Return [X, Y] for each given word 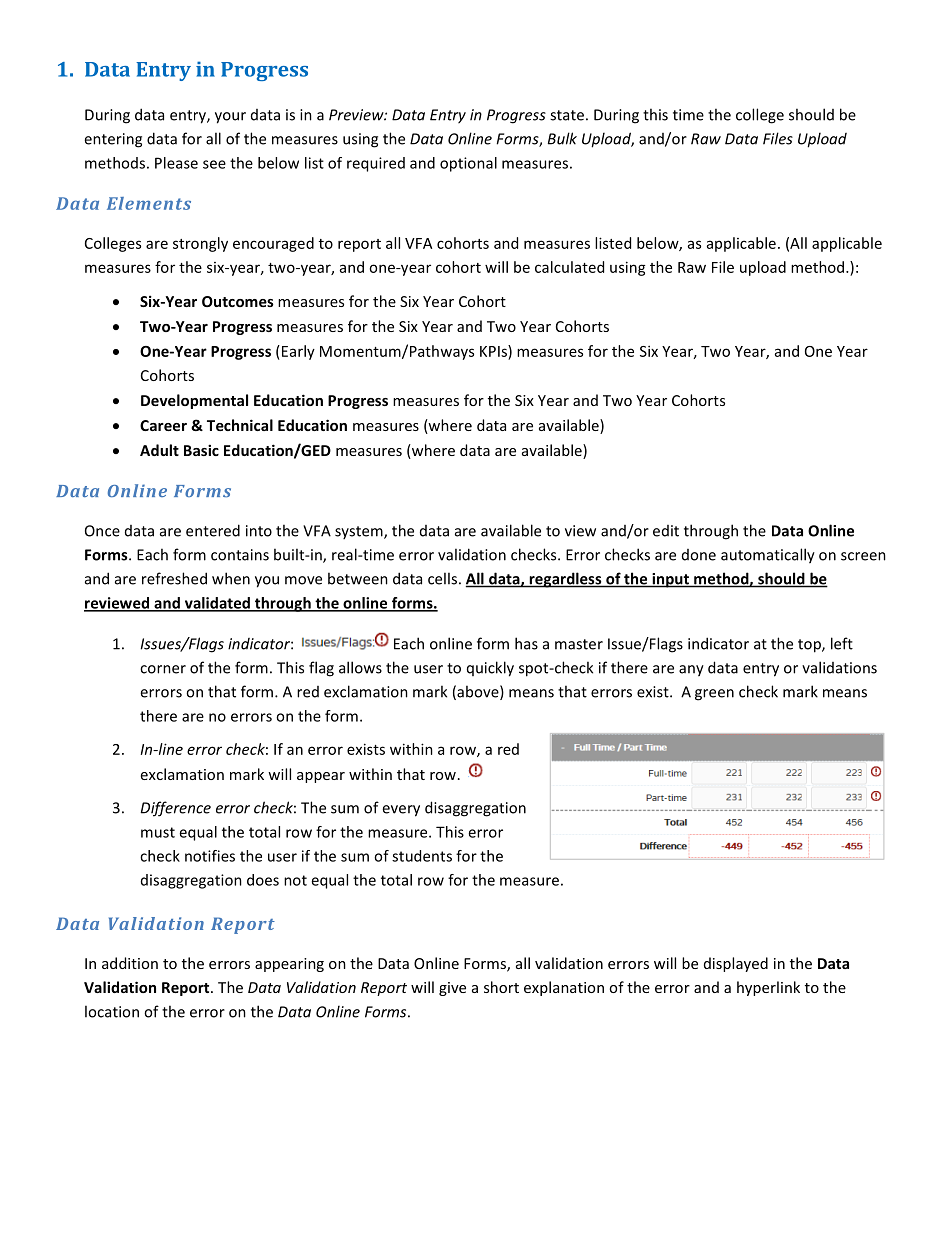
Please [176, 163]
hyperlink [768, 988]
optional [468, 164]
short [501, 987]
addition [130, 963]
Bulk [562, 138]
